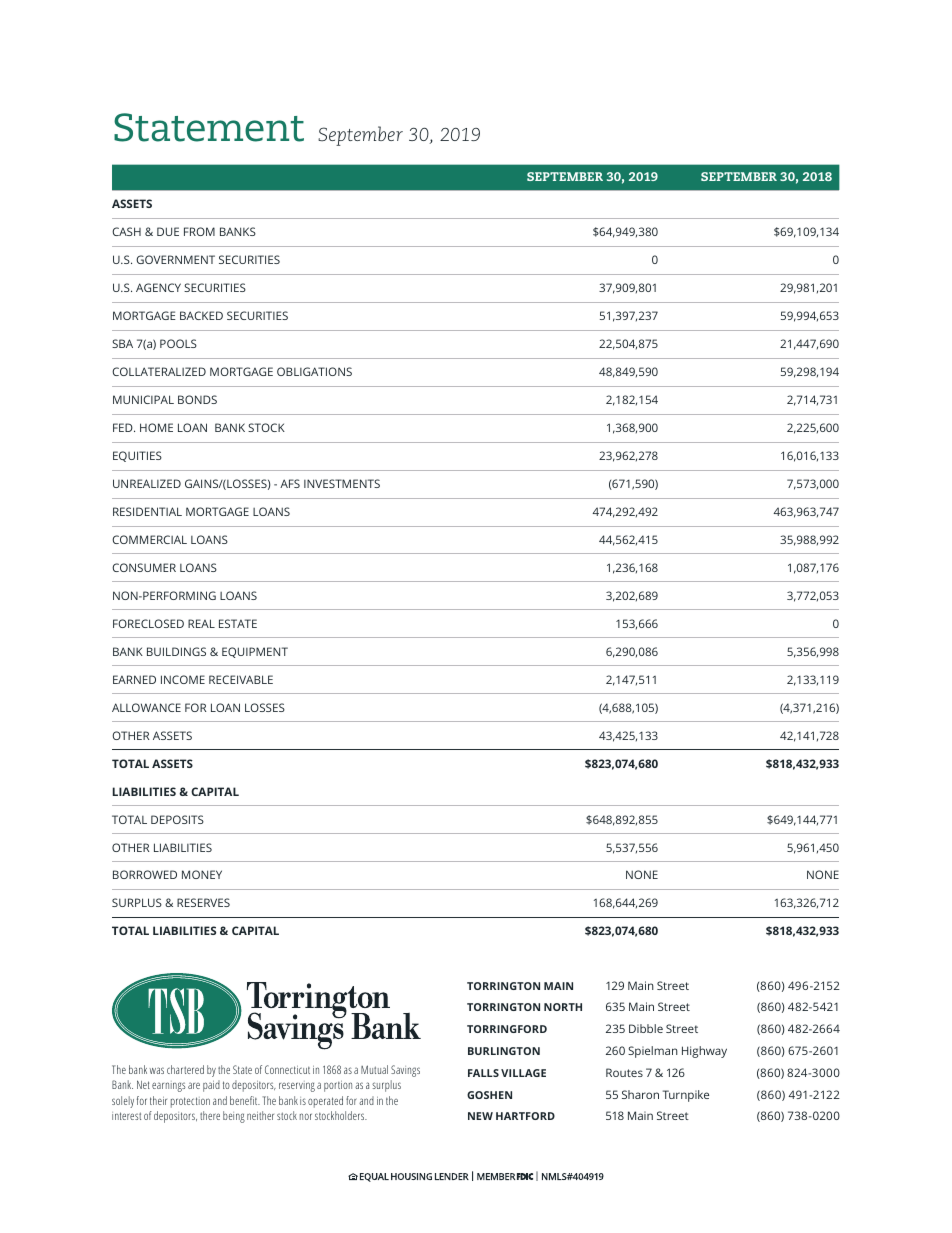  Describe the element at coordinates (255, 652) in the screenshot. I see `EQUIPMENT` at that location.
